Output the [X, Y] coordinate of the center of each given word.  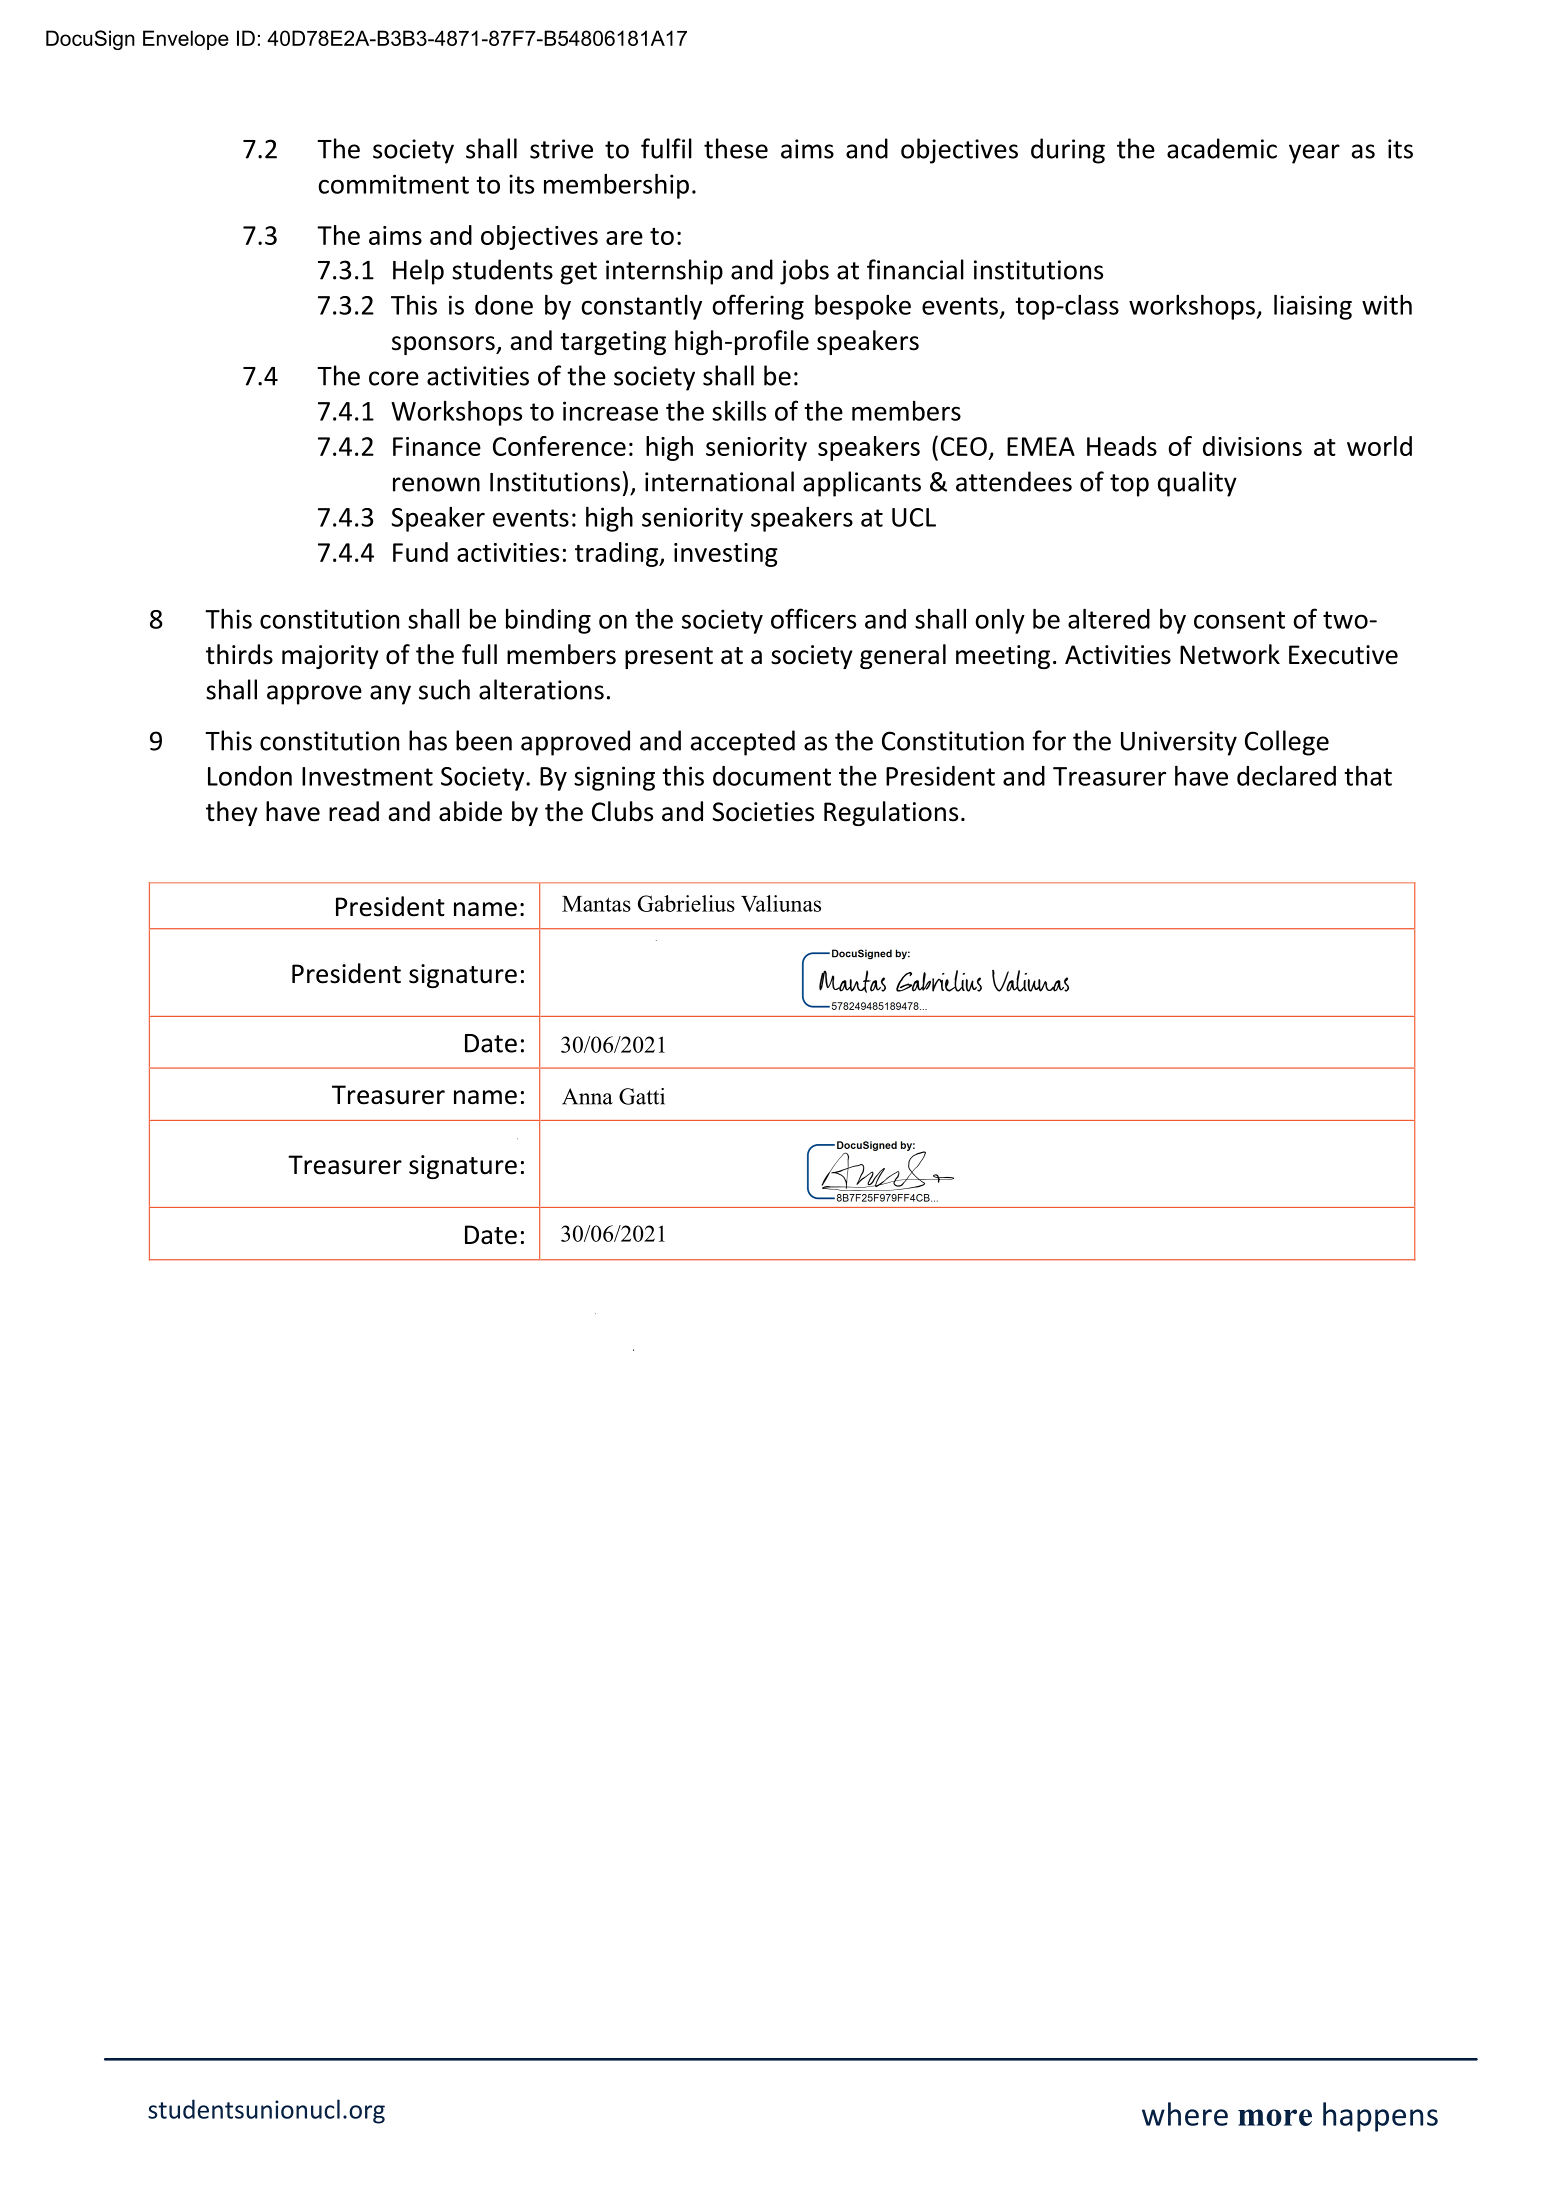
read [354, 811]
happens [1380, 2117]
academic [1222, 148]
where [1185, 2114]
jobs [804, 272]
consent [1239, 620]
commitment [393, 184]
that [1368, 775]
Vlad [710, 903]
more [1275, 2117]
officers [813, 618]
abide [470, 811]
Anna [587, 1096]
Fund [420, 552]
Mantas [596, 904]
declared [1286, 776]
